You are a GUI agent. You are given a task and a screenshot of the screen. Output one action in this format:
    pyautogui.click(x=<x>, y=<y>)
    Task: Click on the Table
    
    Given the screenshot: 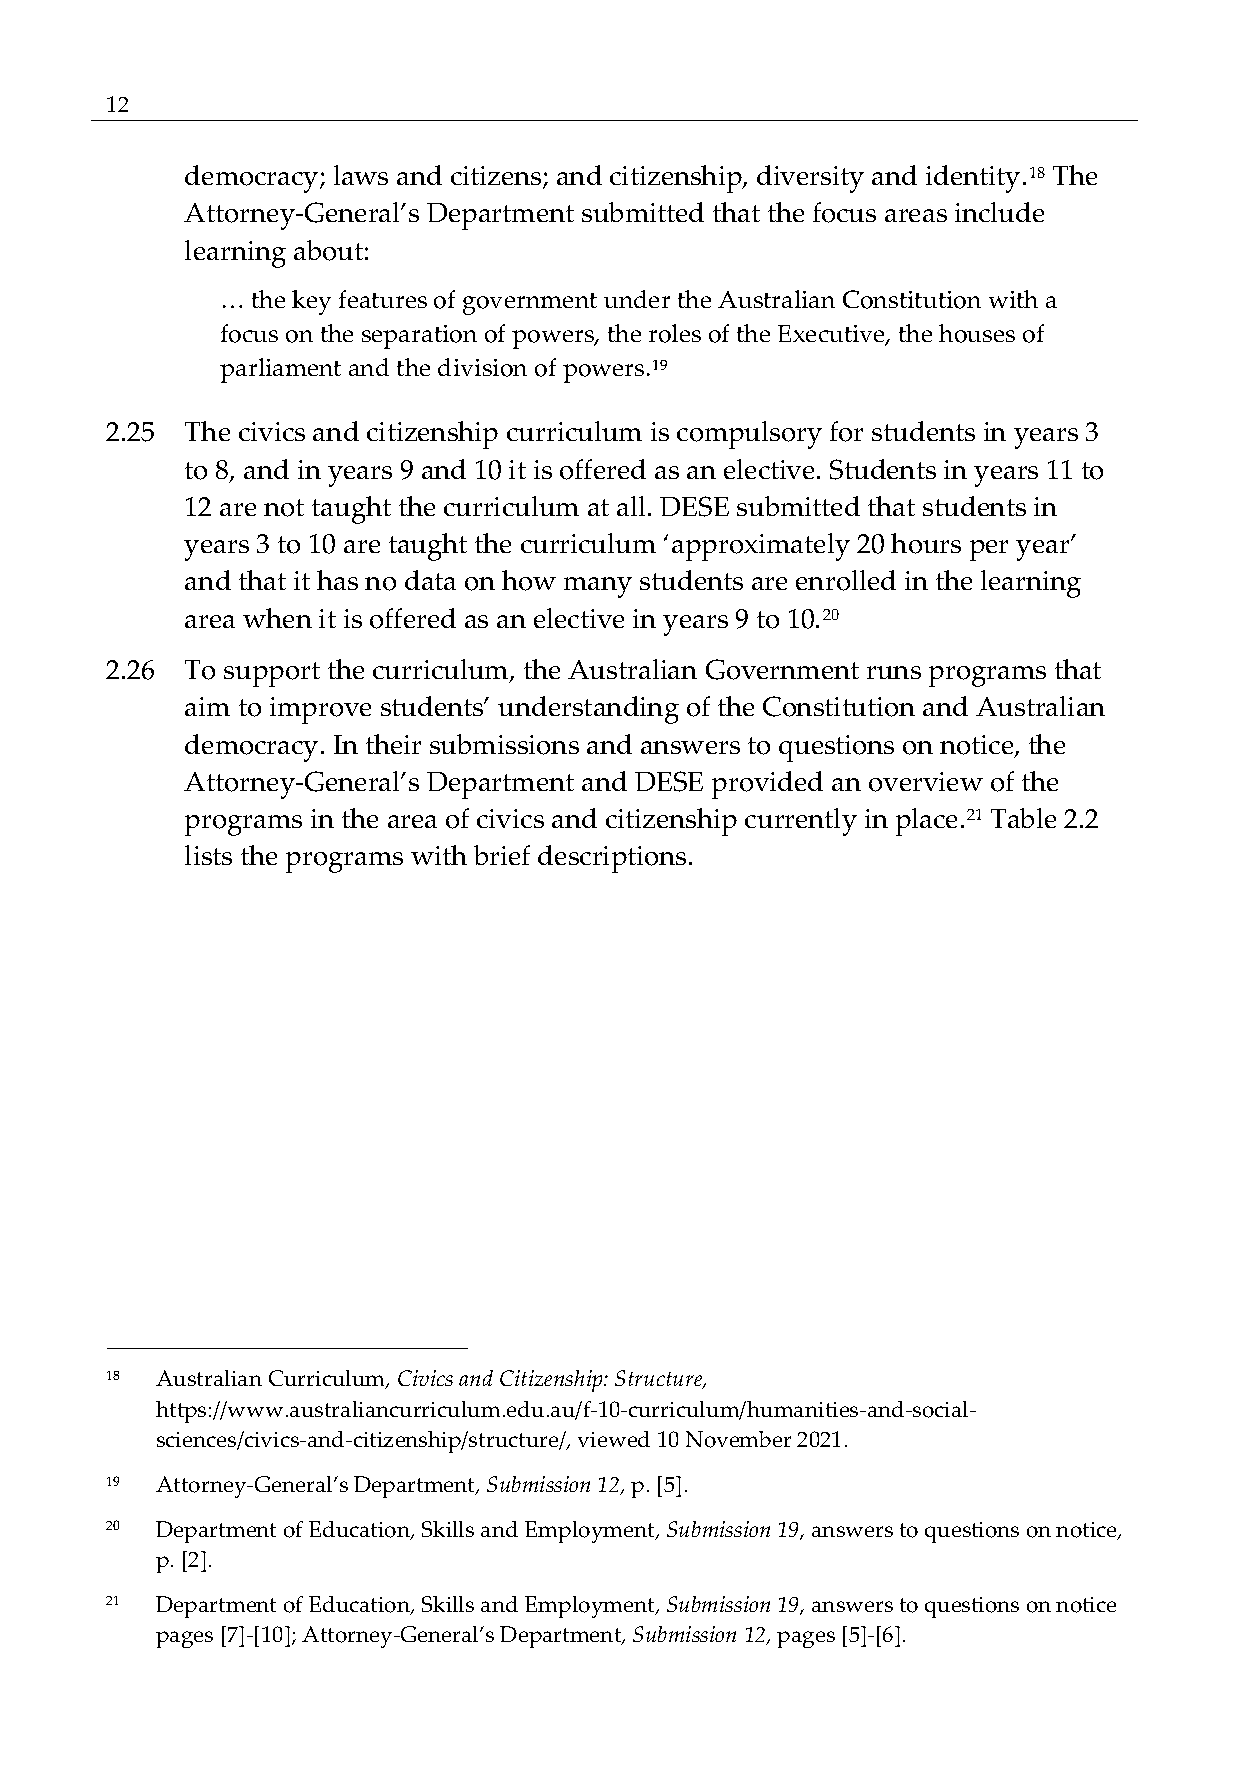 What is the action you would take?
    pyautogui.click(x=1023, y=818)
